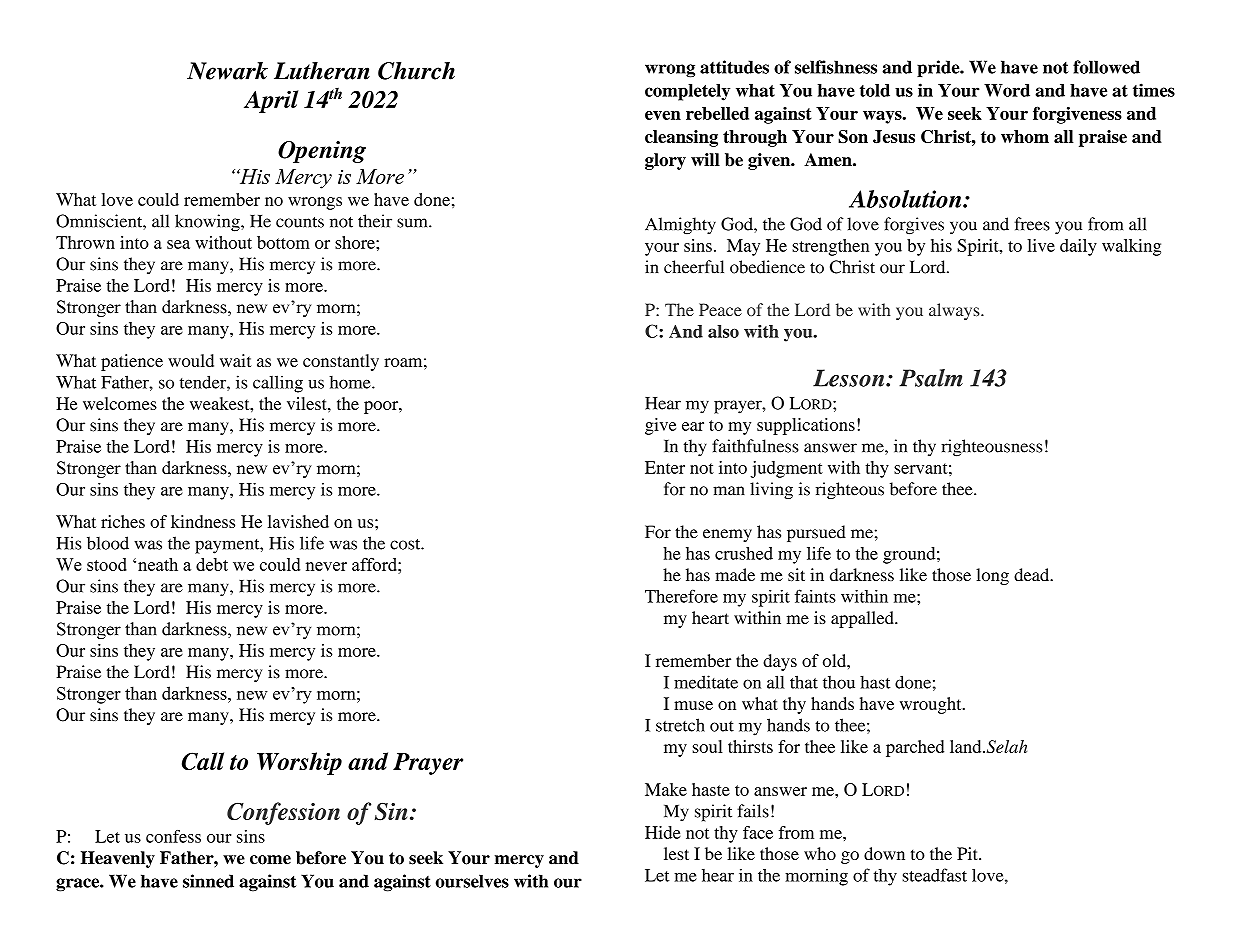 This screenshot has height=952, width=1233. I want to click on sinned, so click(208, 881).
